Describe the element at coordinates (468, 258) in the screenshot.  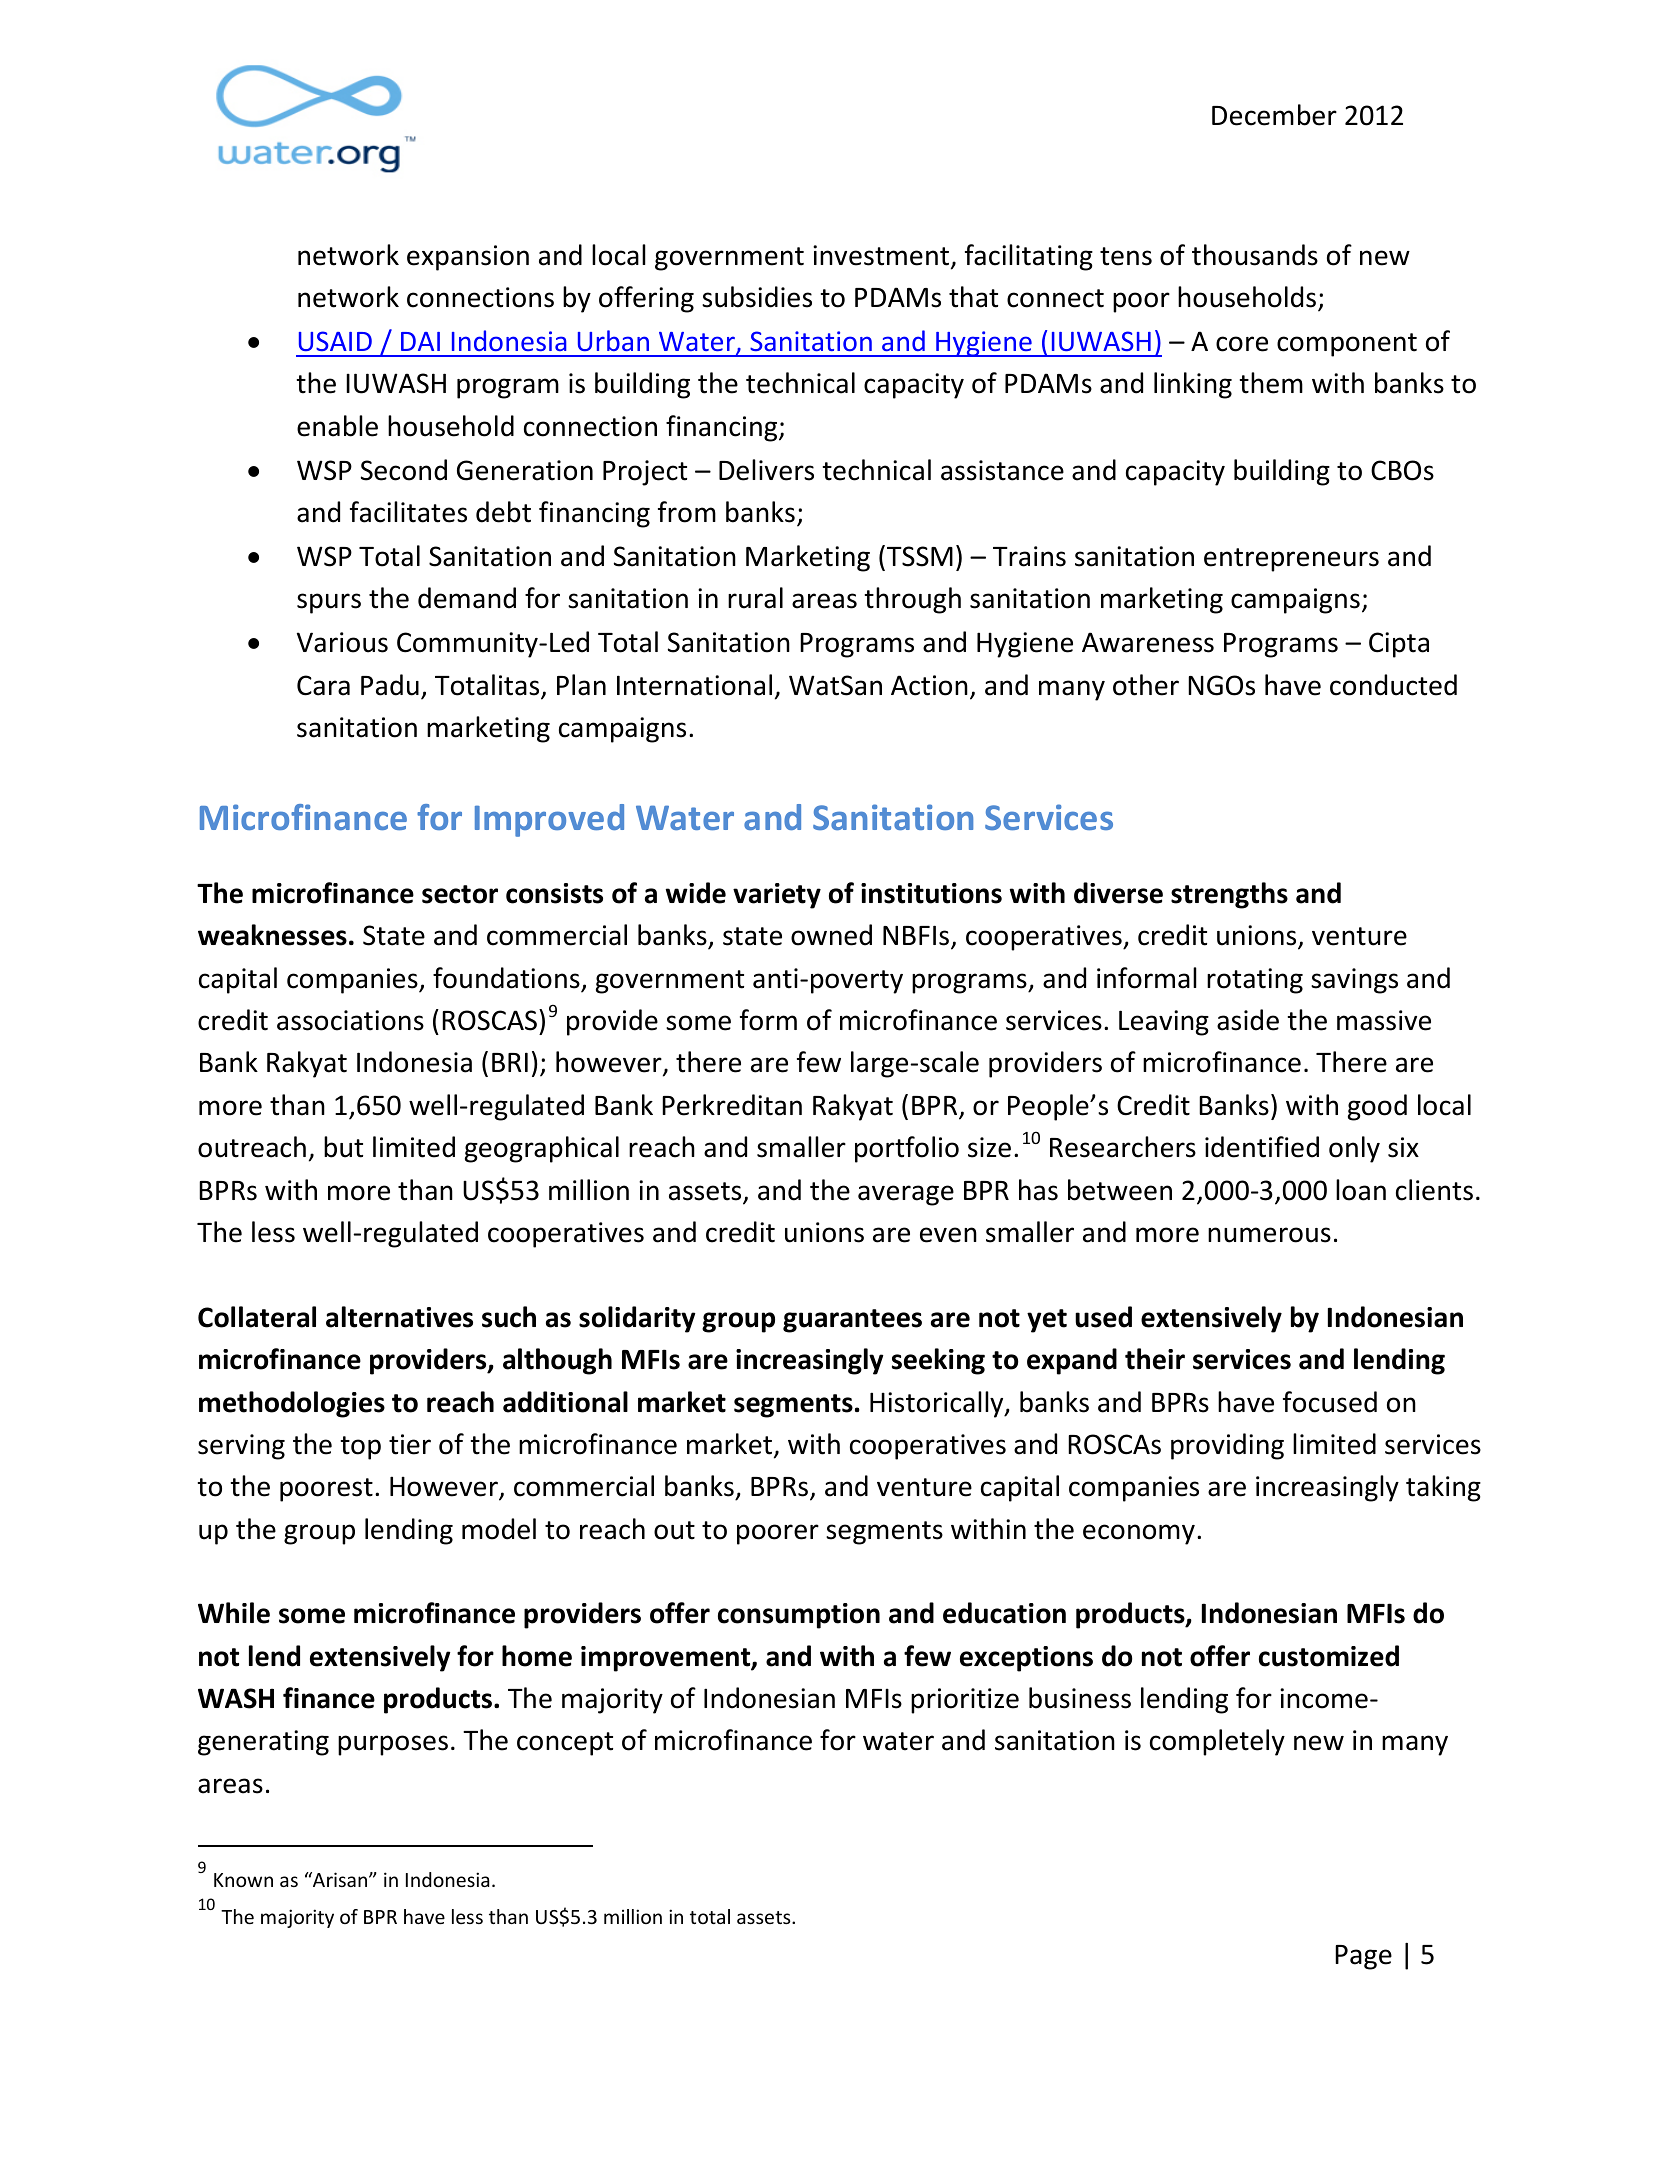
I see `expansion` at that location.
